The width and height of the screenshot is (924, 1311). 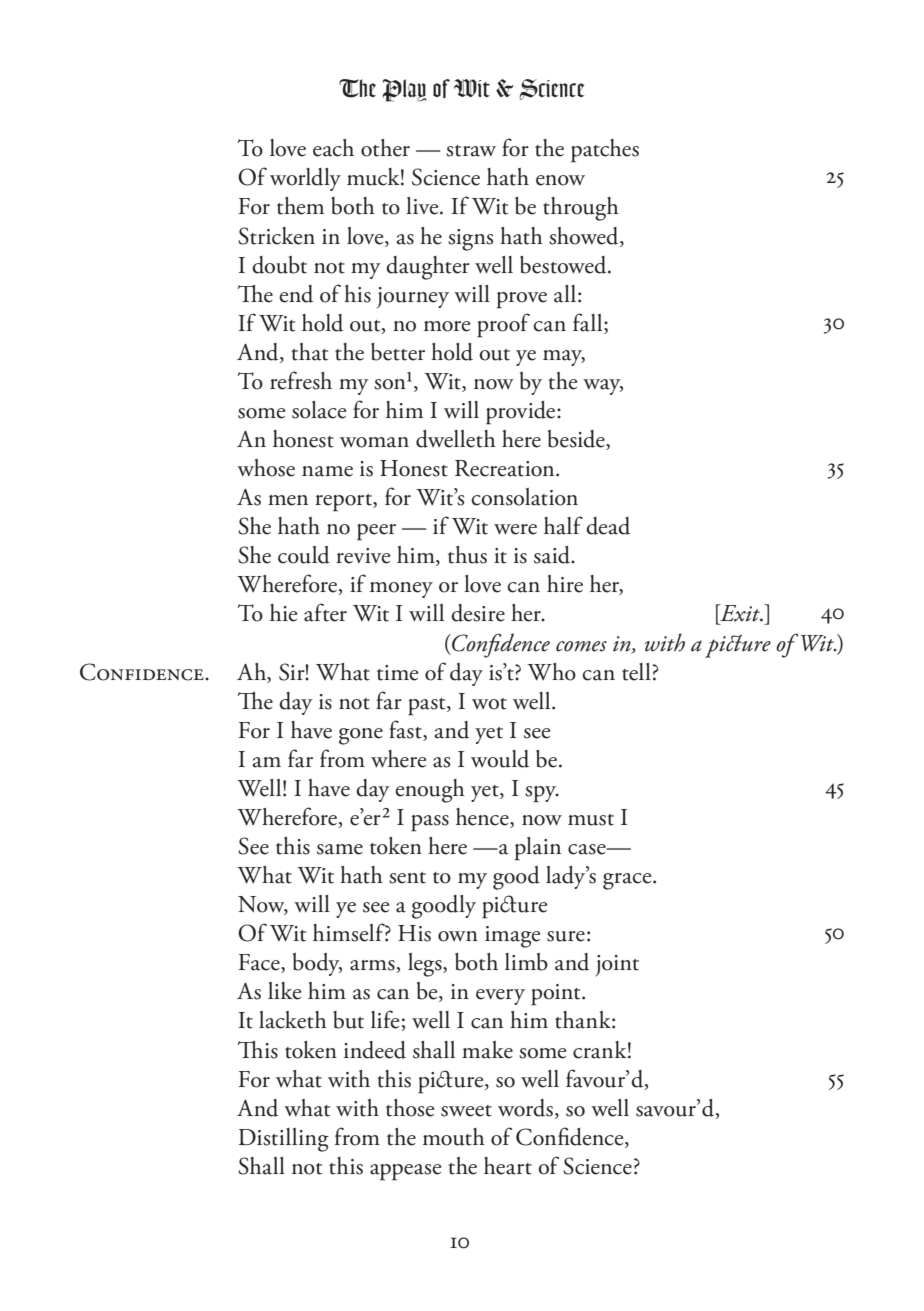 What do you see at coordinates (333, 148) in the screenshot?
I see `each` at bounding box center [333, 148].
